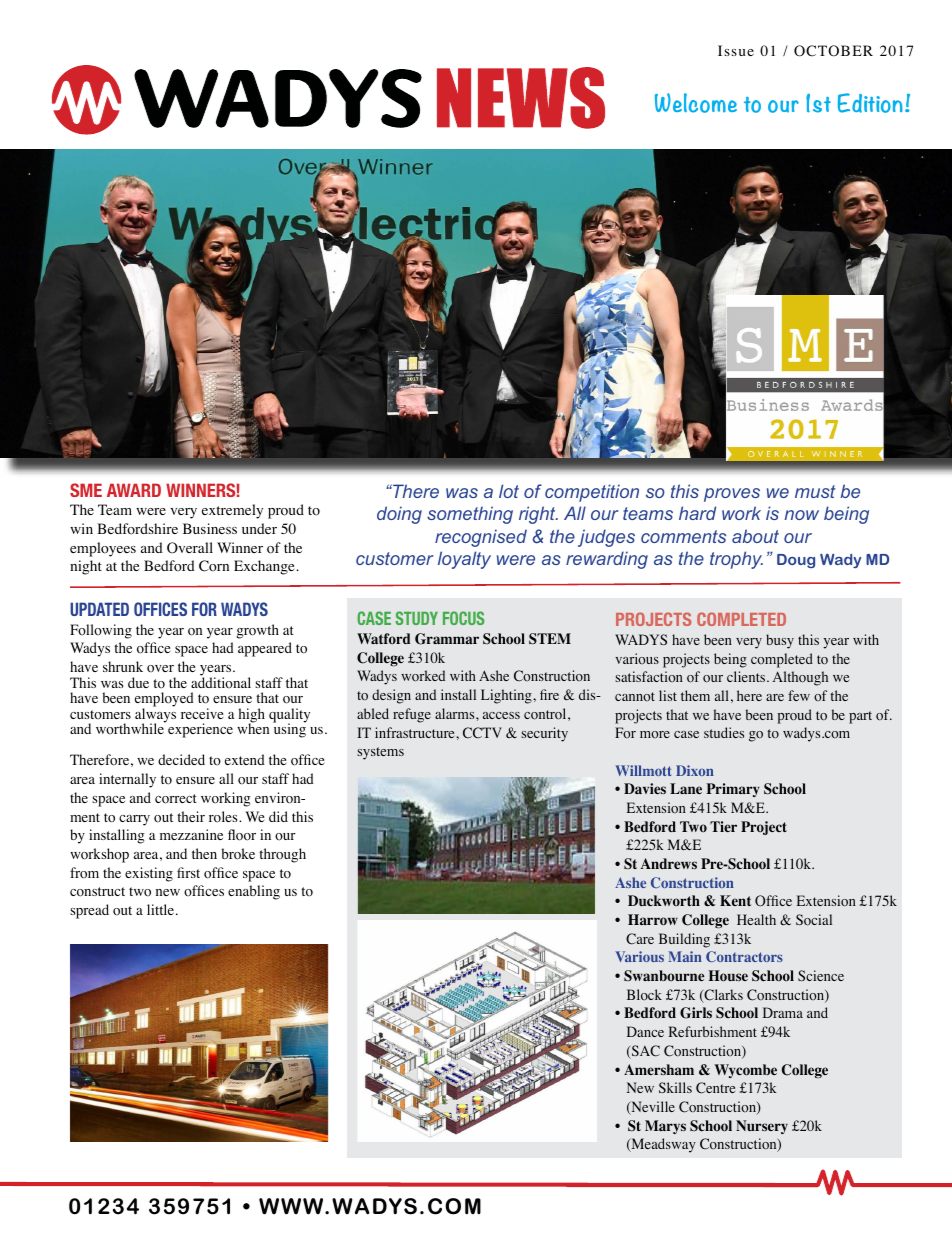  Describe the element at coordinates (736, 50) in the page. I see `Issue` at that location.
